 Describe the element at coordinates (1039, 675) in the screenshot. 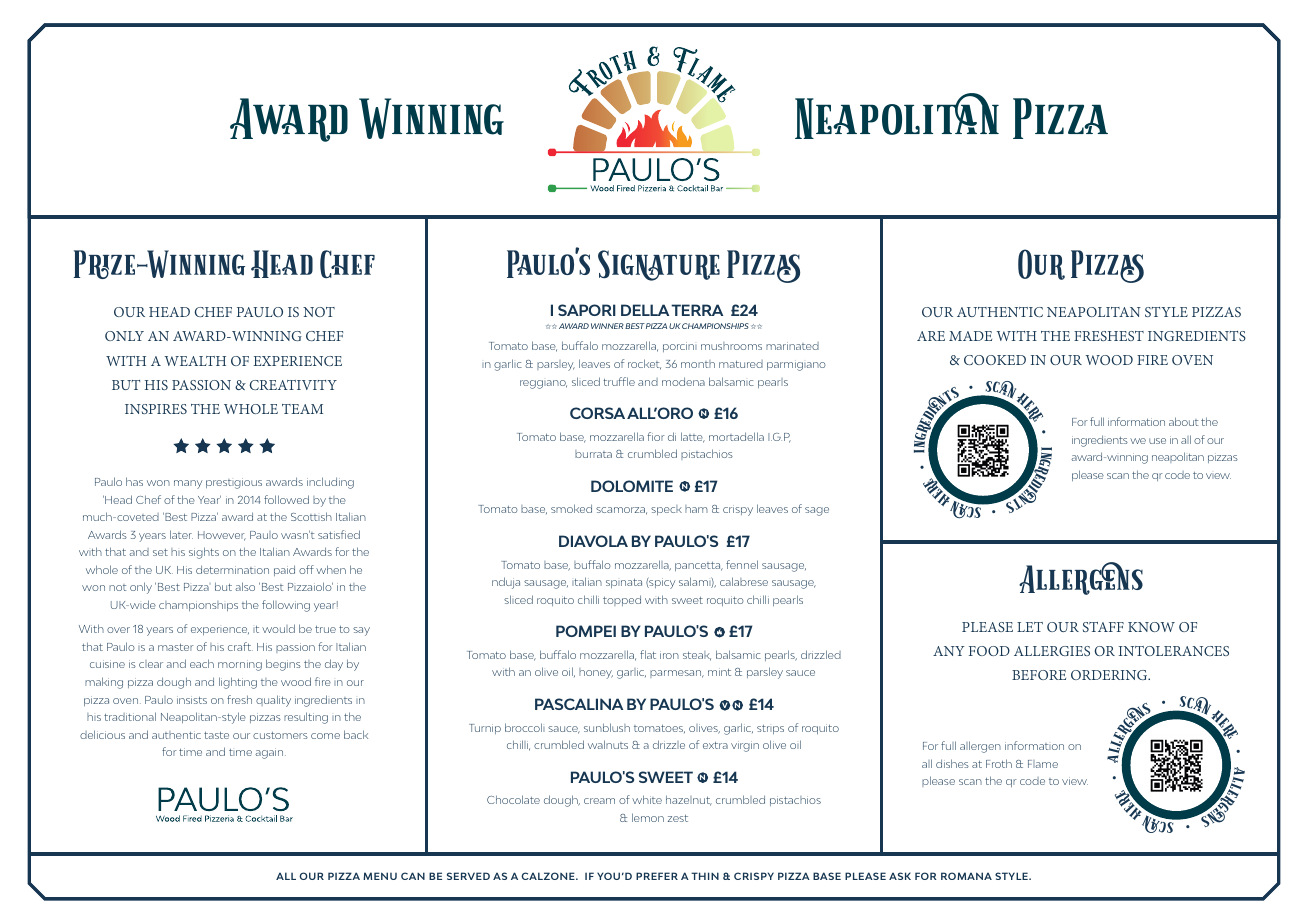

I see `BEFORE` at that location.
